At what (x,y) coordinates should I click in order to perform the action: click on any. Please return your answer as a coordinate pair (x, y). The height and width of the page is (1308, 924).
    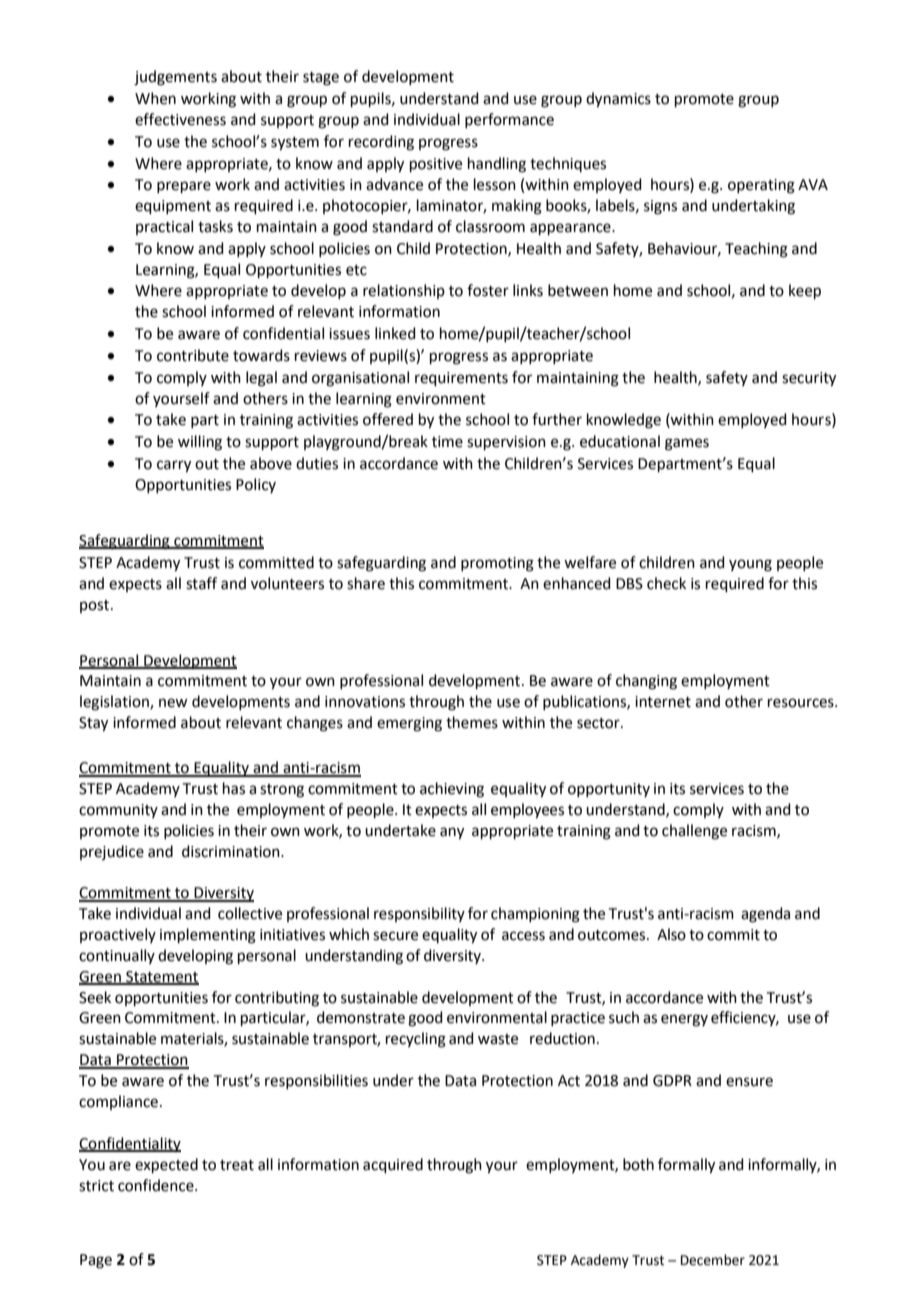
    Looking at the image, I should click on (452, 833).
